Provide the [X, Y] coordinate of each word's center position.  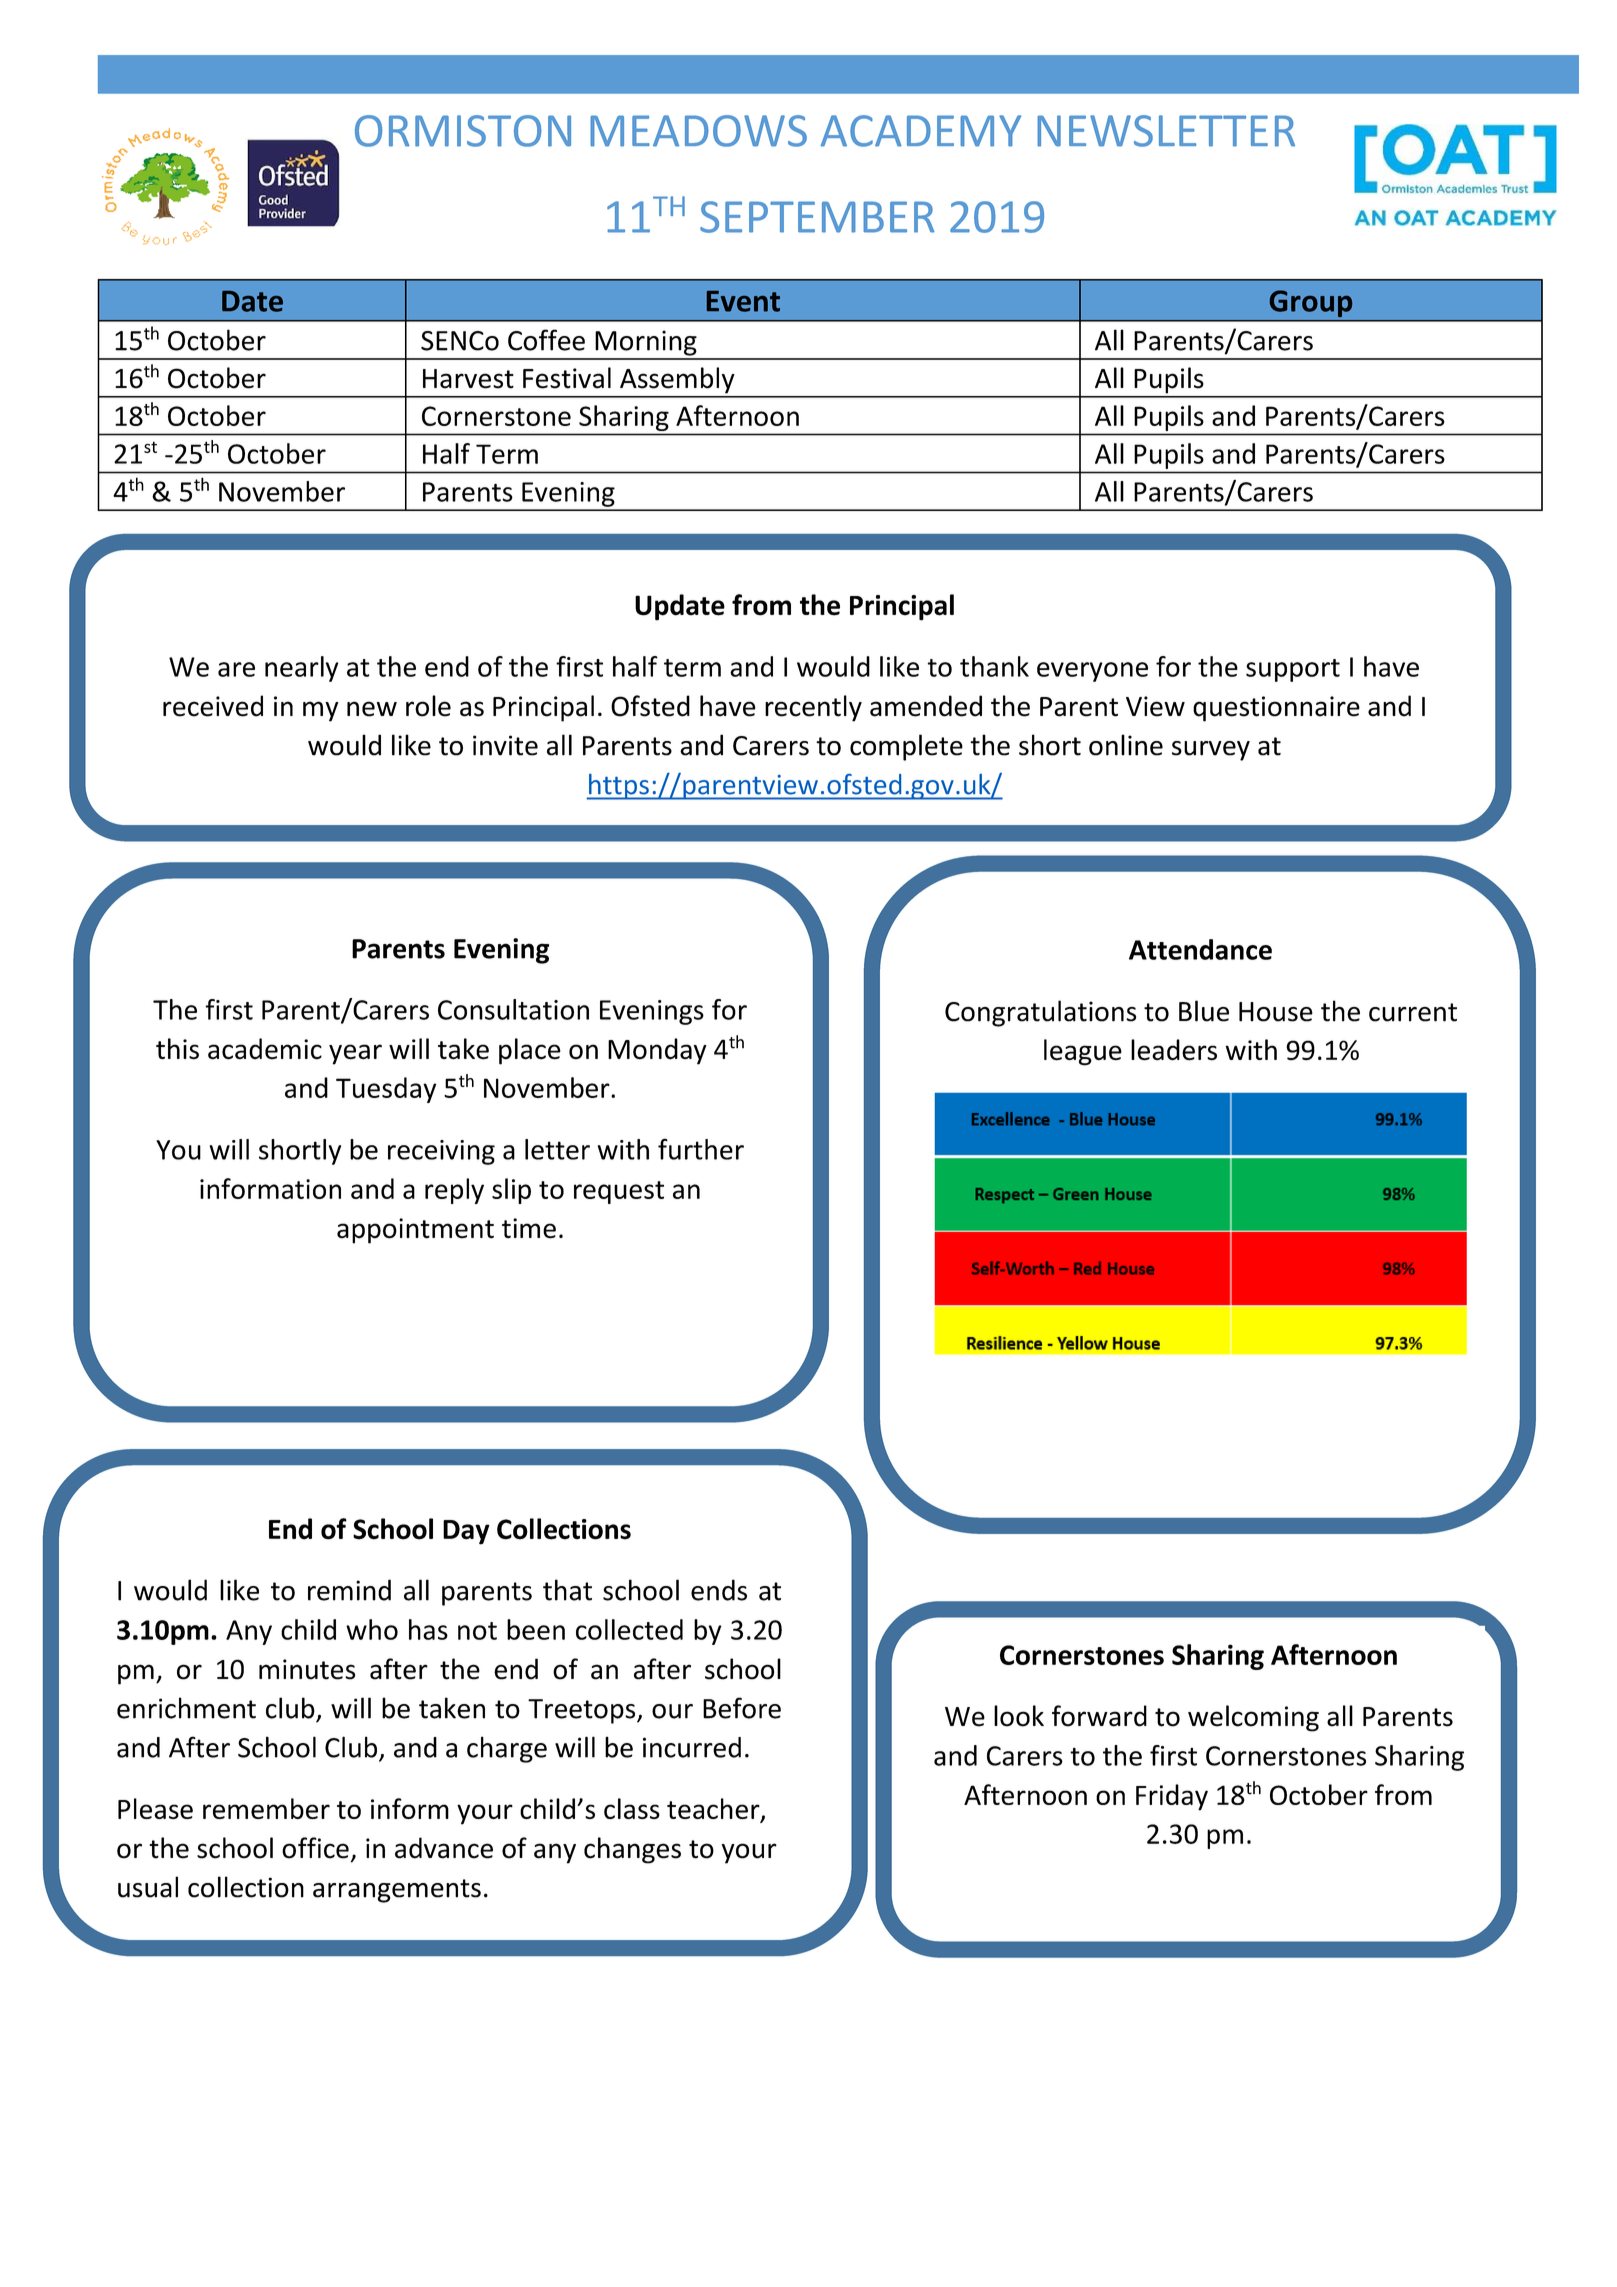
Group [1311, 303]
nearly [302, 669]
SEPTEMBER [817, 217]
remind [349, 1590]
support [1293, 670]
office [315, 1848]
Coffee [546, 340]
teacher [714, 1810]
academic [265, 1049]
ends [719, 1590]
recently [813, 708]
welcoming [1253, 1718]
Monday [657, 1051]
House [1276, 1012]
